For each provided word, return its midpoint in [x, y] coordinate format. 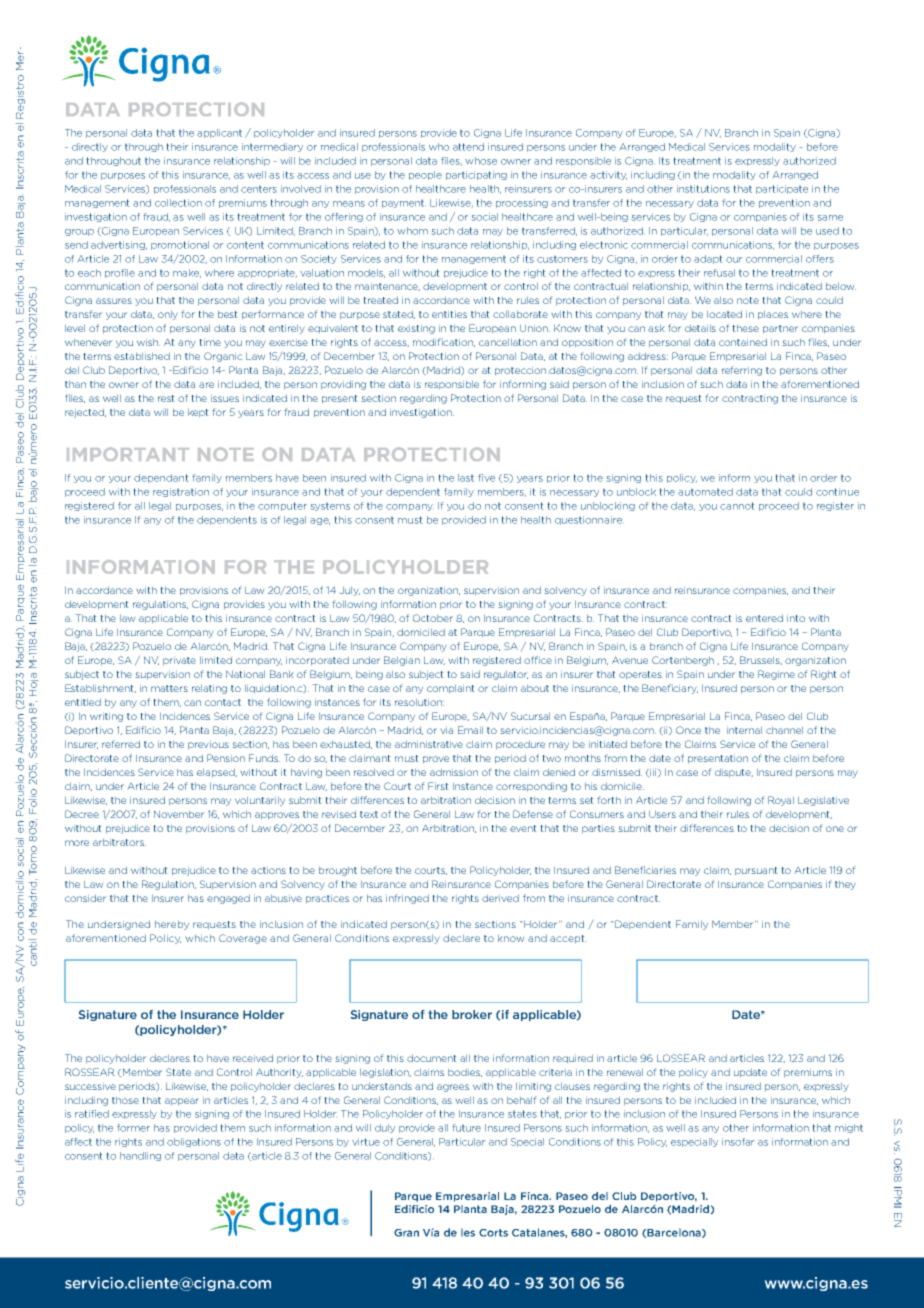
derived [500, 898]
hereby [172, 925]
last [466, 478]
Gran [406, 1233]
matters [169, 688]
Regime [776, 675]
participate [782, 189]
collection [178, 203]
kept [198, 413]
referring [742, 371]
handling [140, 1156]
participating [476, 175]
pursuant [756, 871]
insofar [738, 1142]
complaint [450, 689]
